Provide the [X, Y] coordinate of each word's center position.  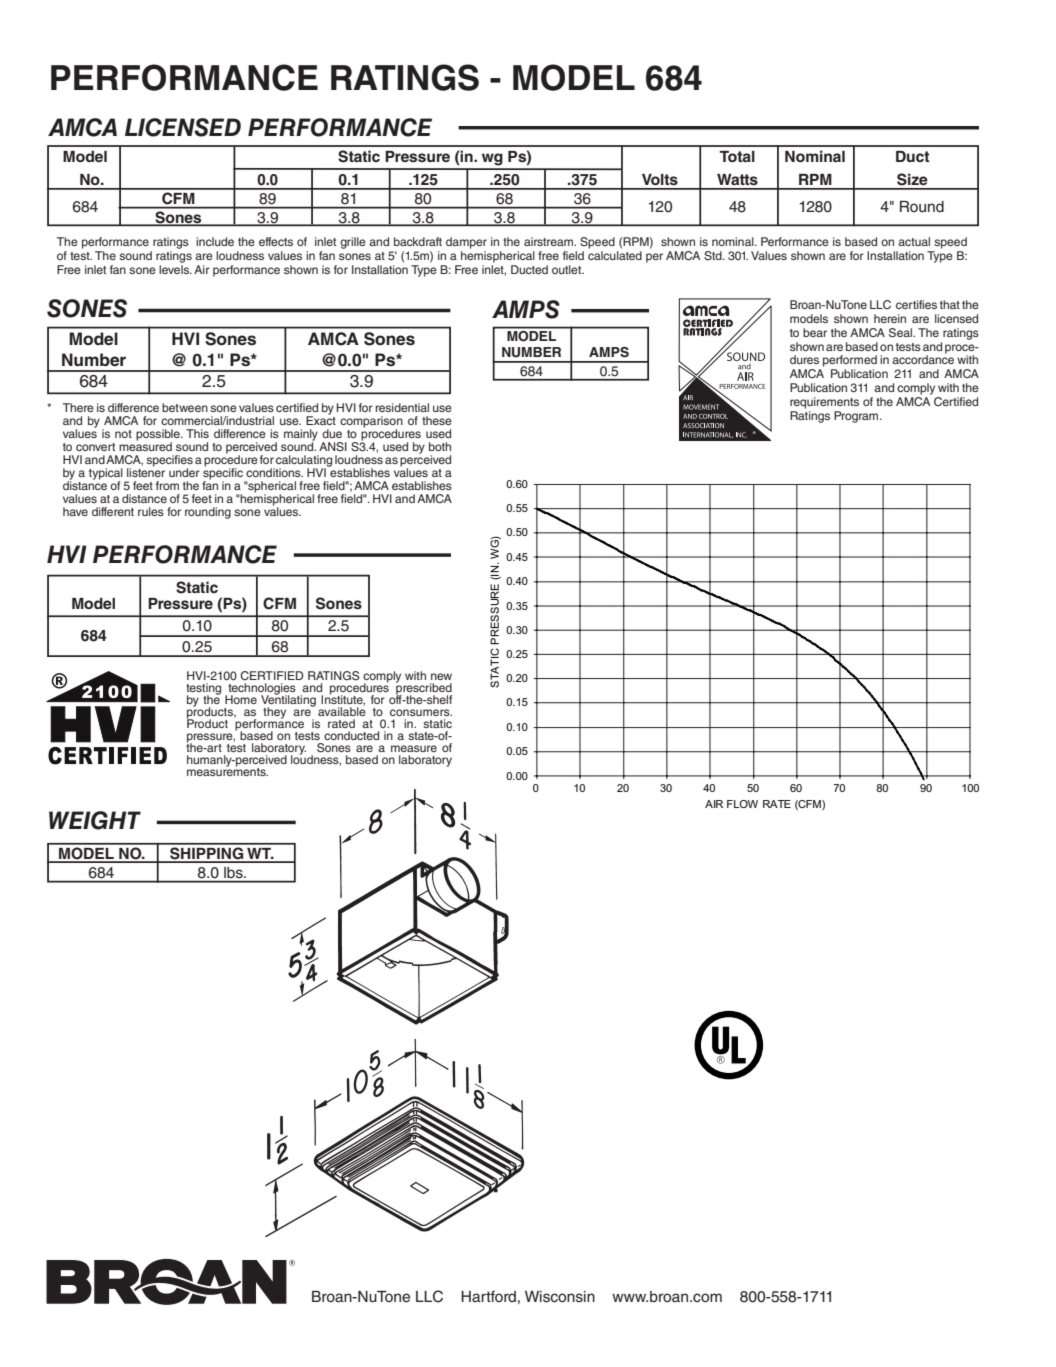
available [342, 710]
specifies [169, 462]
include [215, 241]
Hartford [488, 1296]
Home [241, 699]
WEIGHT [95, 820]
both [440, 446]
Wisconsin [560, 1297]
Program [857, 417]
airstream [550, 241]
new [441, 676]
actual [914, 241]
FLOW [742, 804]
